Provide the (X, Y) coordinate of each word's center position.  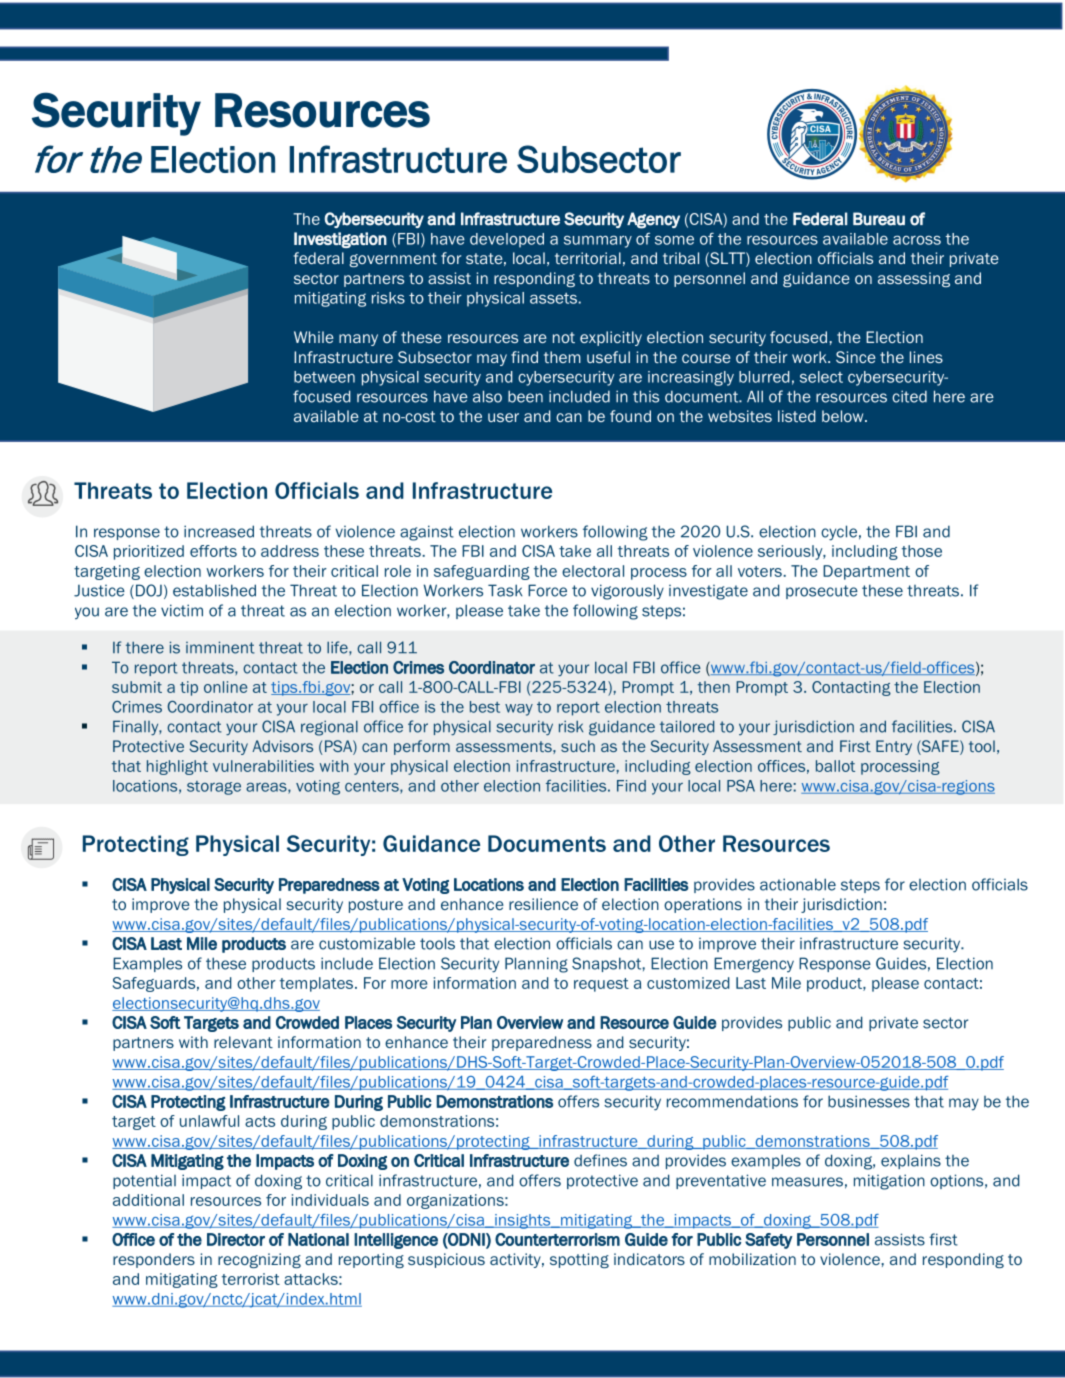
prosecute (822, 592)
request (601, 985)
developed (507, 240)
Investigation (340, 240)
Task (505, 590)
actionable (798, 884)
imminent (220, 647)
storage (214, 788)
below (844, 416)
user (503, 417)
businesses (869, 1101)
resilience (543, 904)
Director (236, 1239)
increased (219, 531)
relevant (243, 1042)
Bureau (879, 219)
